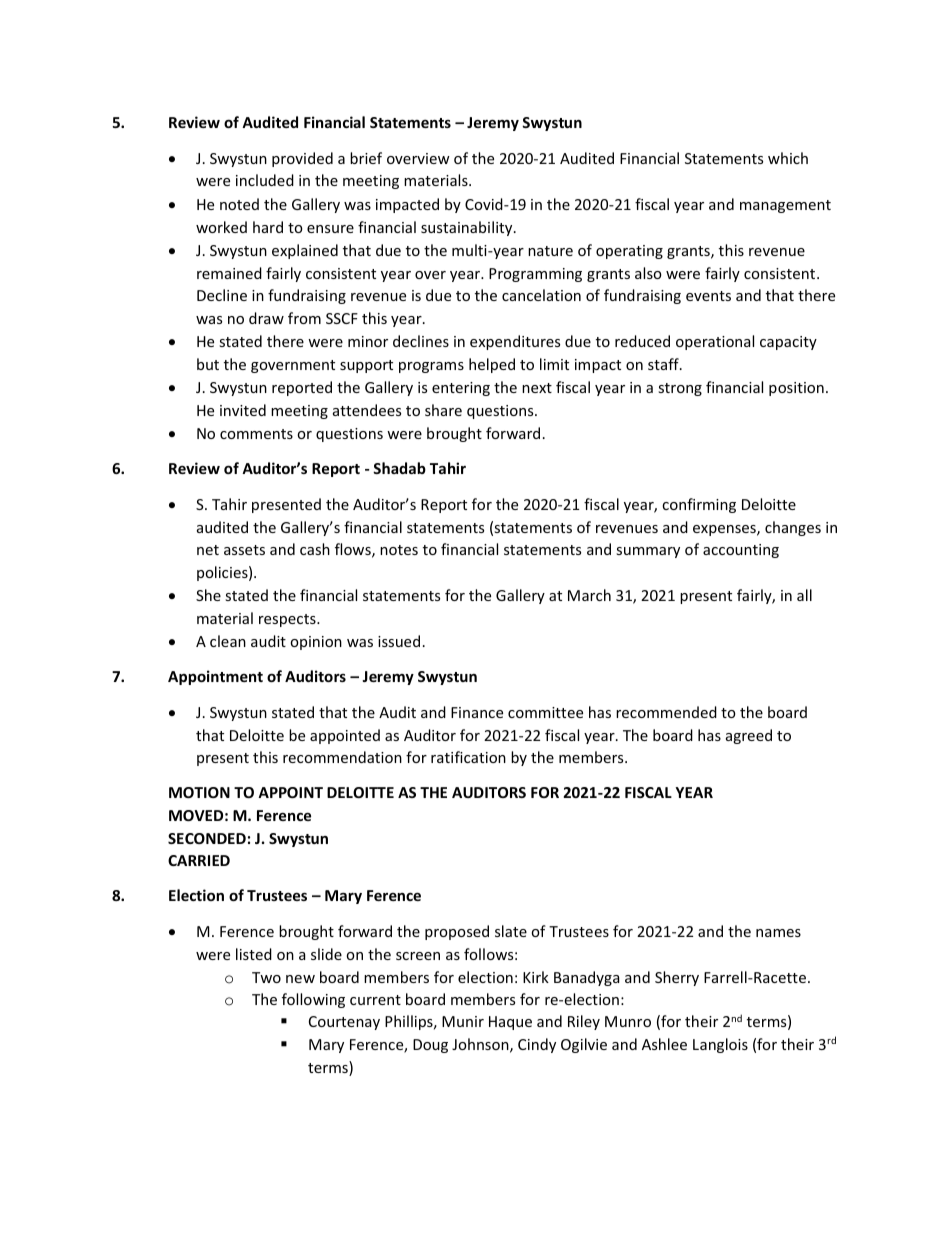 The height and width of the image is (1233, 952). I want to click on management, so click(785, 206).
